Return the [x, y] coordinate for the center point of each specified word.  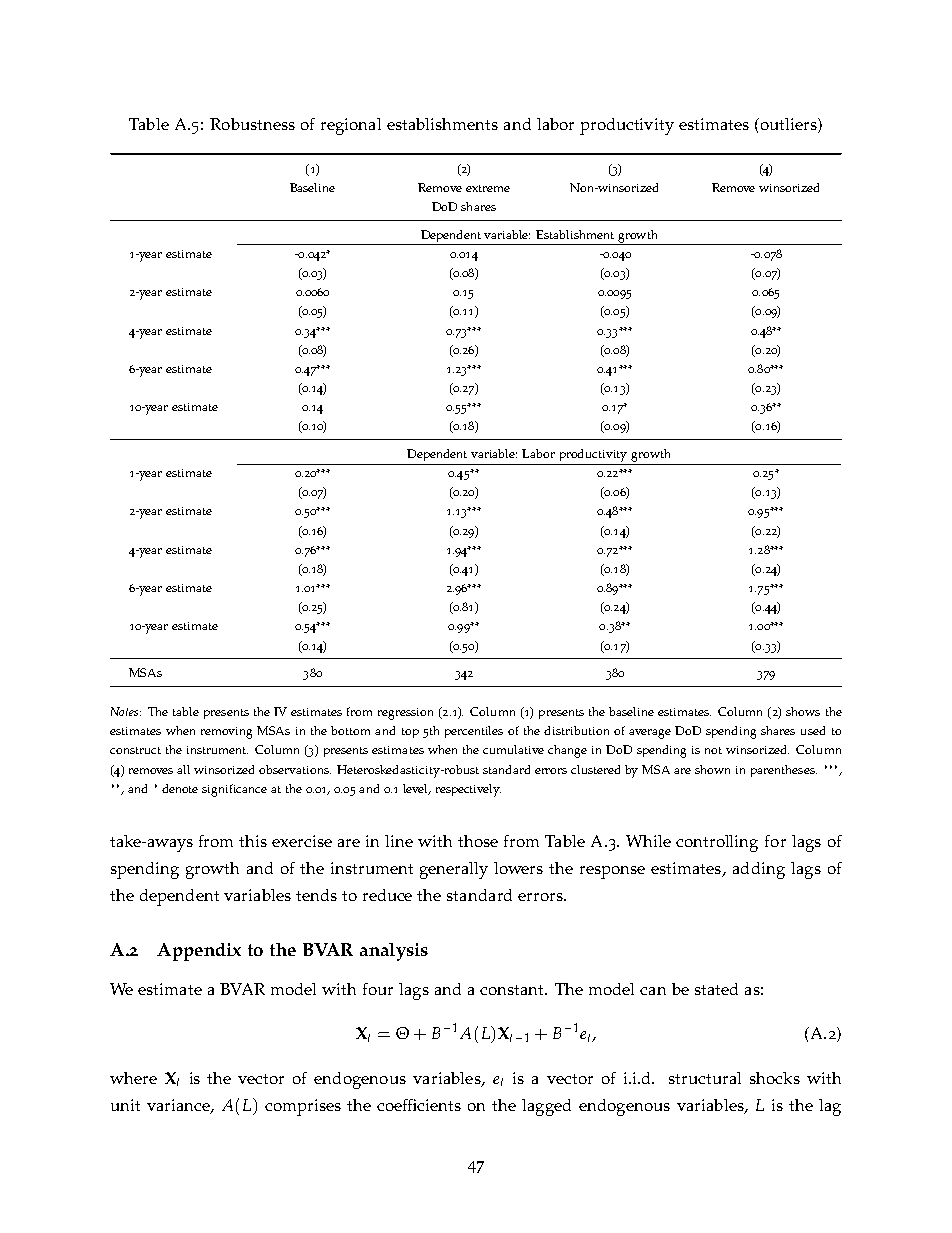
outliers [788, 124]
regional [351, 126]
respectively [468, 790]
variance [179, 1106]
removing [226, 733]
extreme [488, 188]
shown [712, 769]
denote [180, 788]
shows [803, 711]
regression [405, 714]
